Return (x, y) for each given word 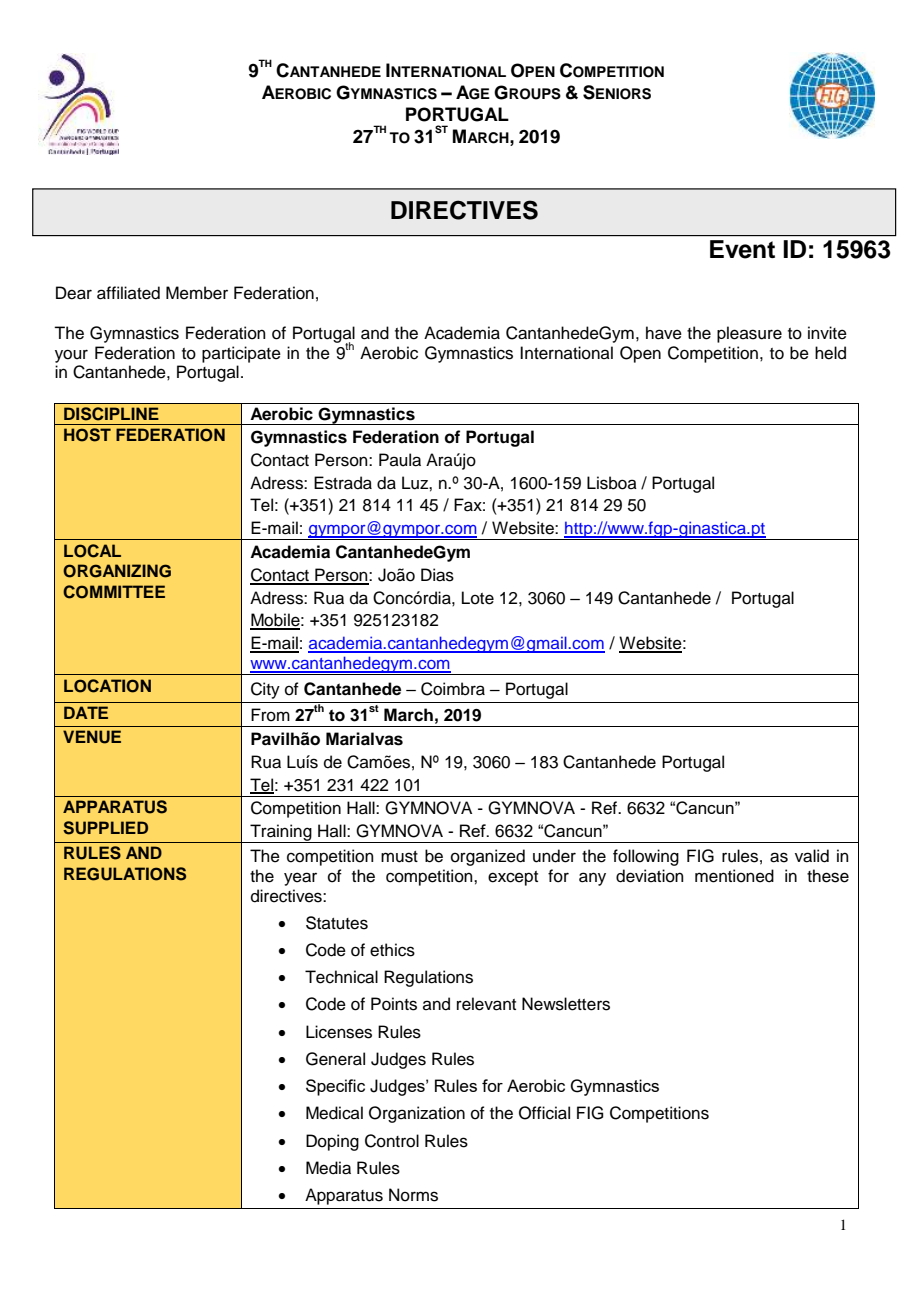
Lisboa (612, 483)
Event (742, 249)
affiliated (128, 293)
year (300, 879)
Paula (400, 460)
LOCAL (92, 551)
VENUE (92, 737)
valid (812, 856)
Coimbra (453, 689)
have (664, 333)
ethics (392, 950)
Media (328, 1168)
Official (544, 1113)
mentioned (734, 876)
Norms (413, 1195)
